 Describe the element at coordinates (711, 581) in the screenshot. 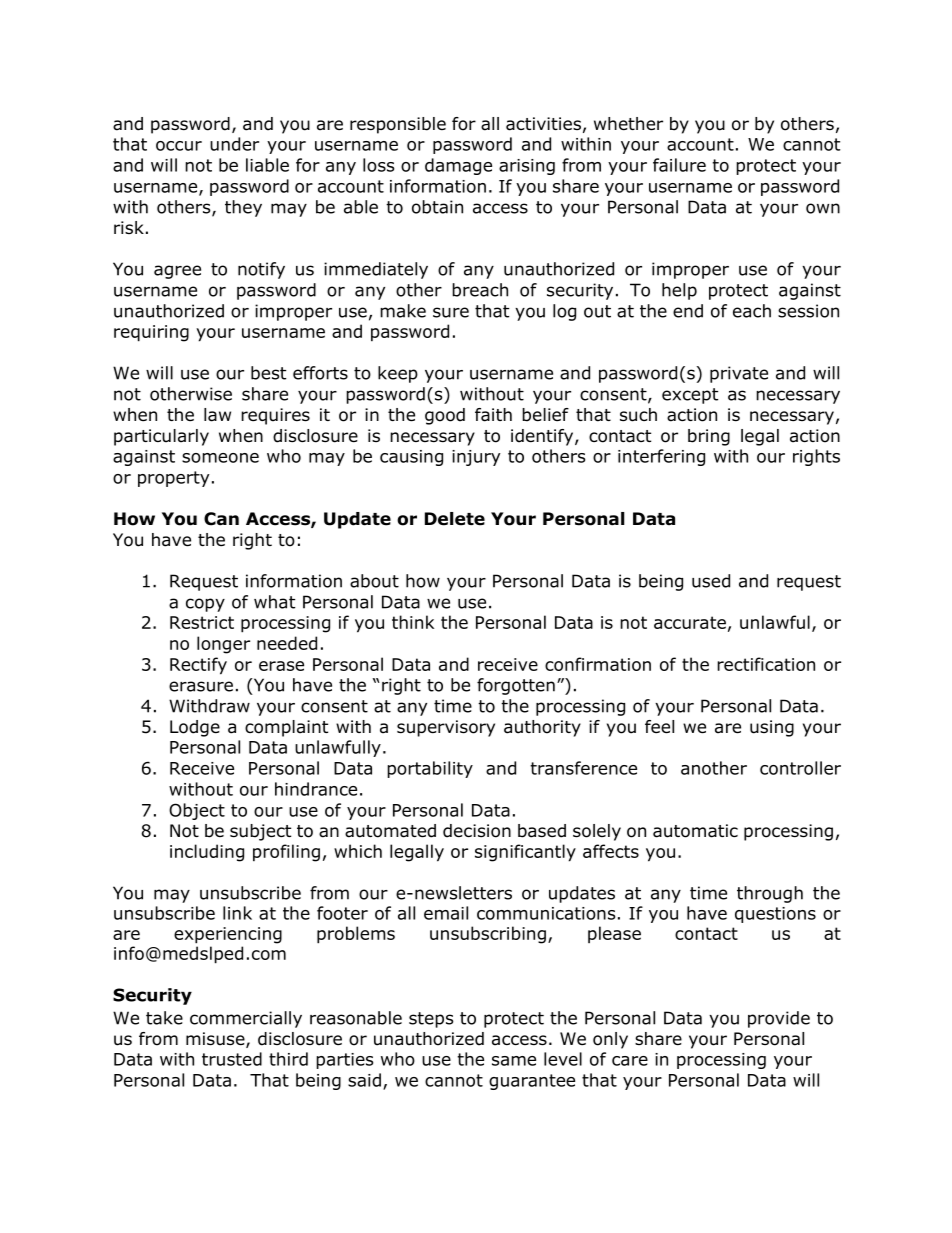

I see `used` at that location.
